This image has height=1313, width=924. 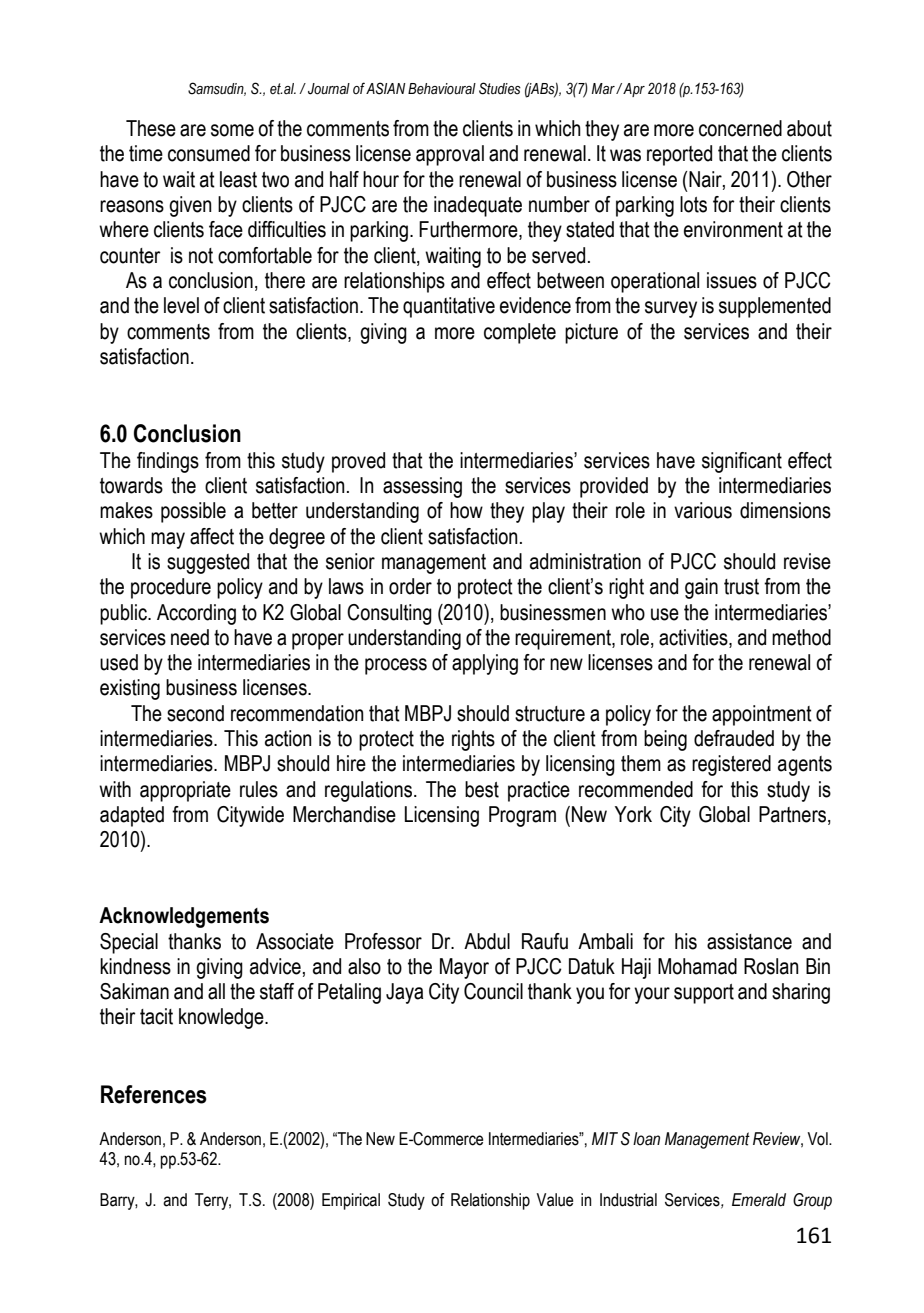 What do you see at coordinates (740, 128) in the image?
I see `concerned` at bounding box center [740, 128].
